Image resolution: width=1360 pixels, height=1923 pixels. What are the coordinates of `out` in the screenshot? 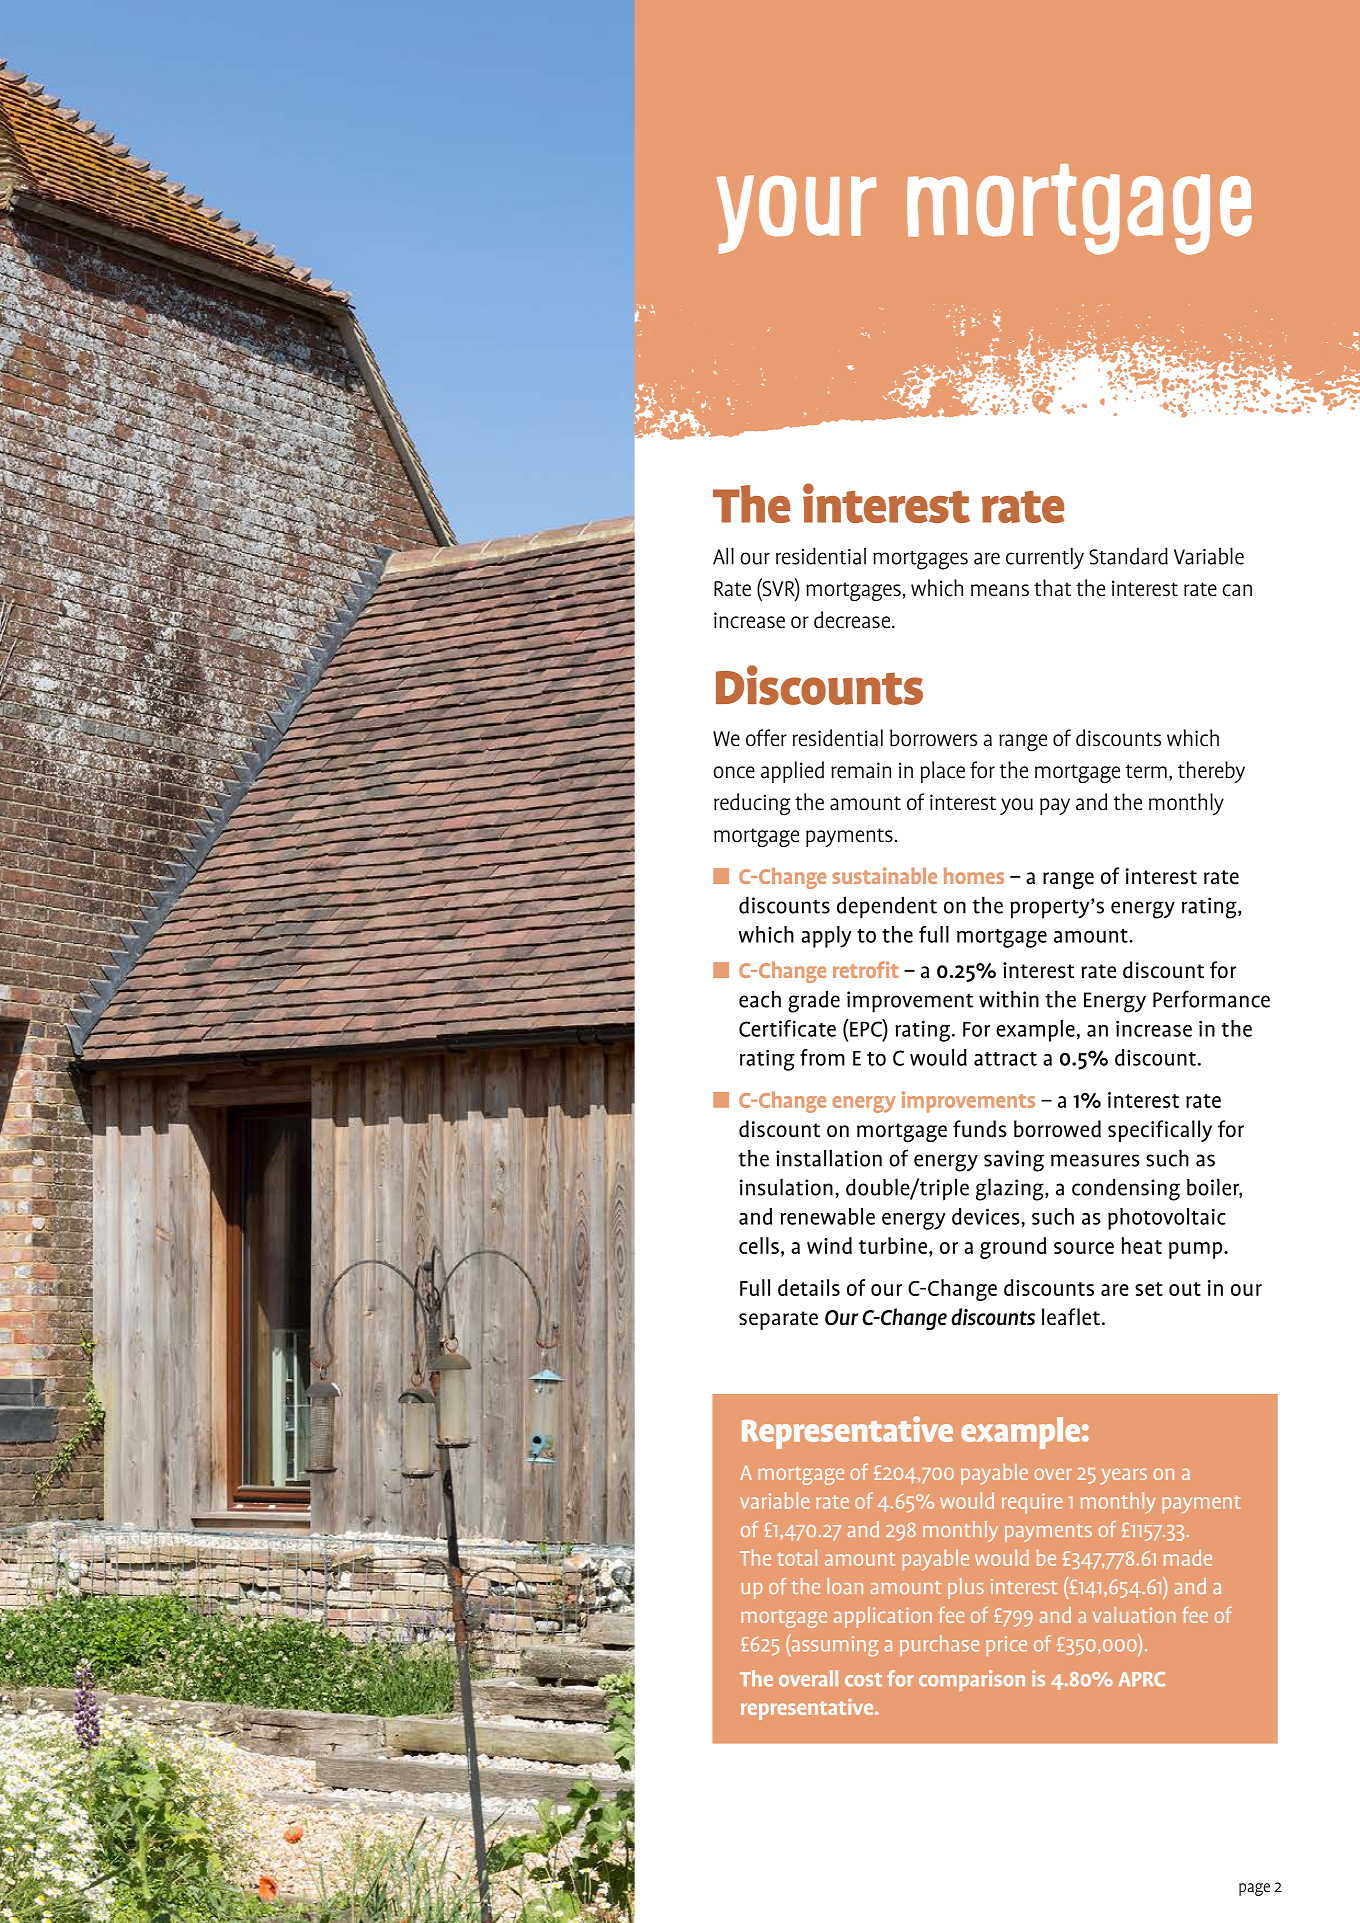 It's located at (1185, 1289).
